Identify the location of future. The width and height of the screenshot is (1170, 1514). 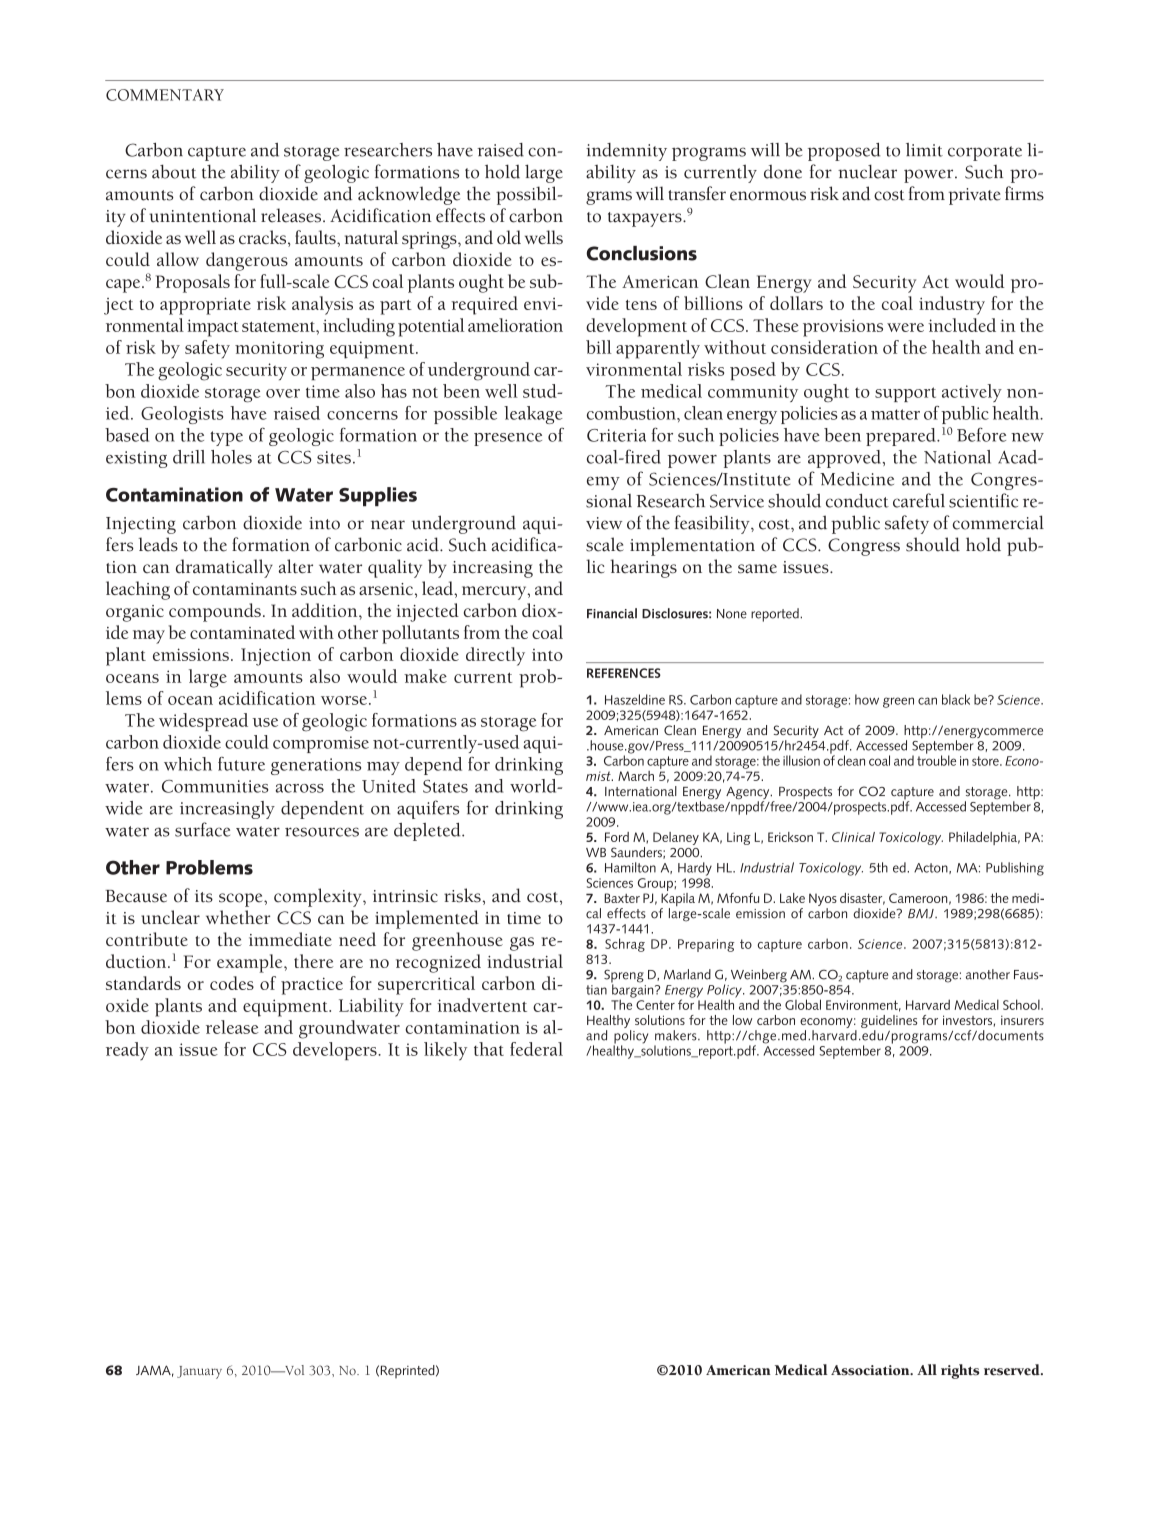
(241, 764).
